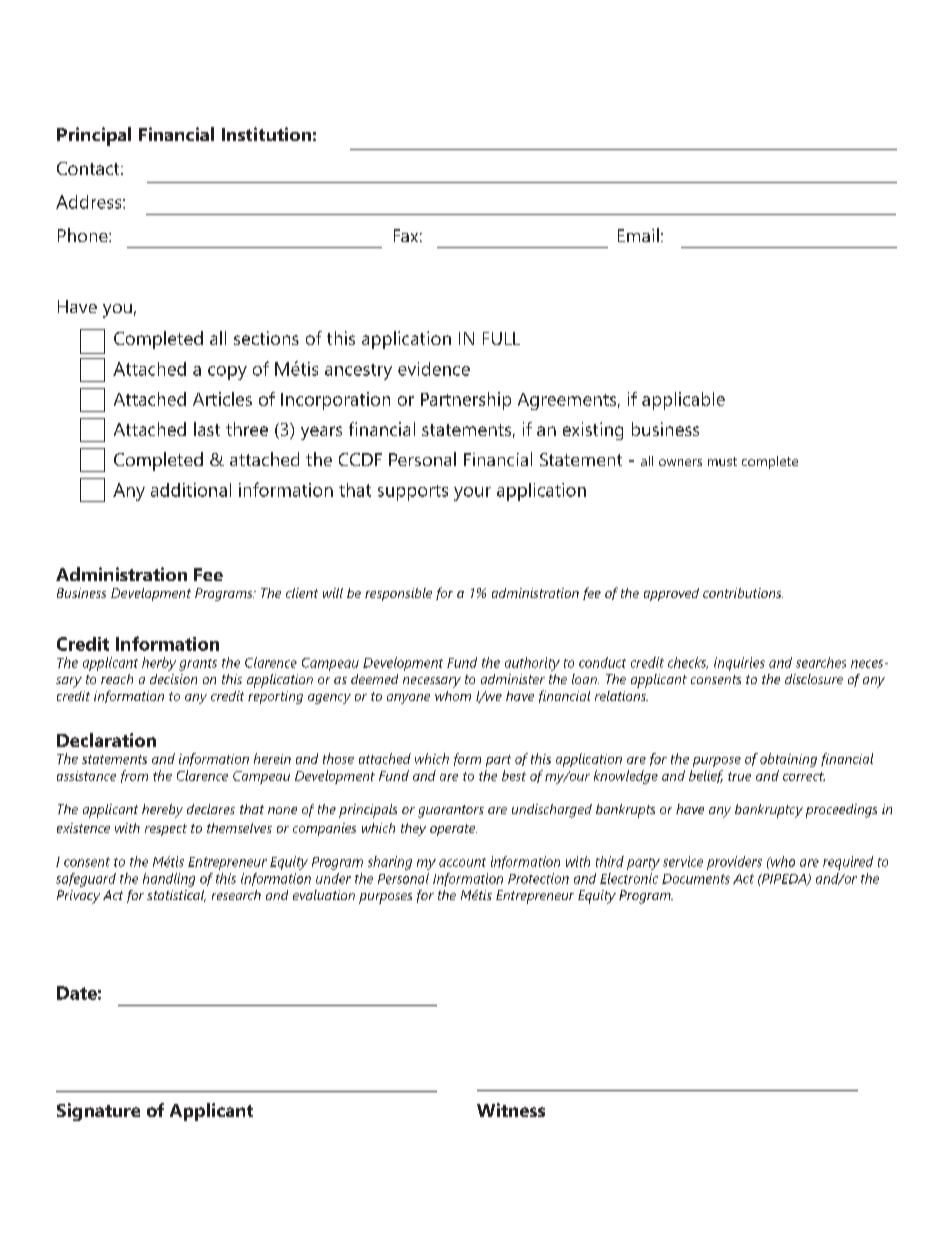  I want to click on contributions, so click(743, 593).
